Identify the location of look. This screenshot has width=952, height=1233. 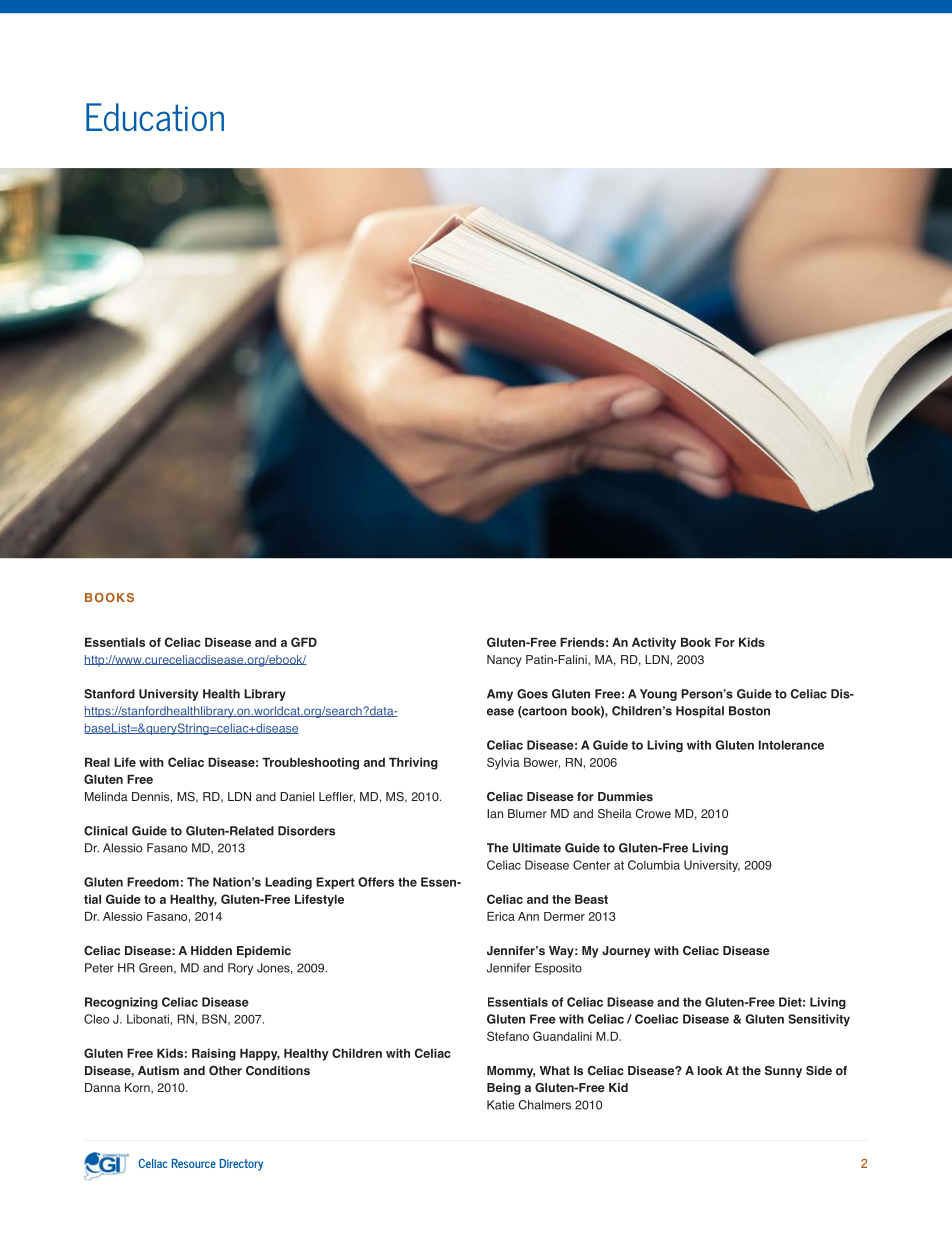
(710, 1070).
